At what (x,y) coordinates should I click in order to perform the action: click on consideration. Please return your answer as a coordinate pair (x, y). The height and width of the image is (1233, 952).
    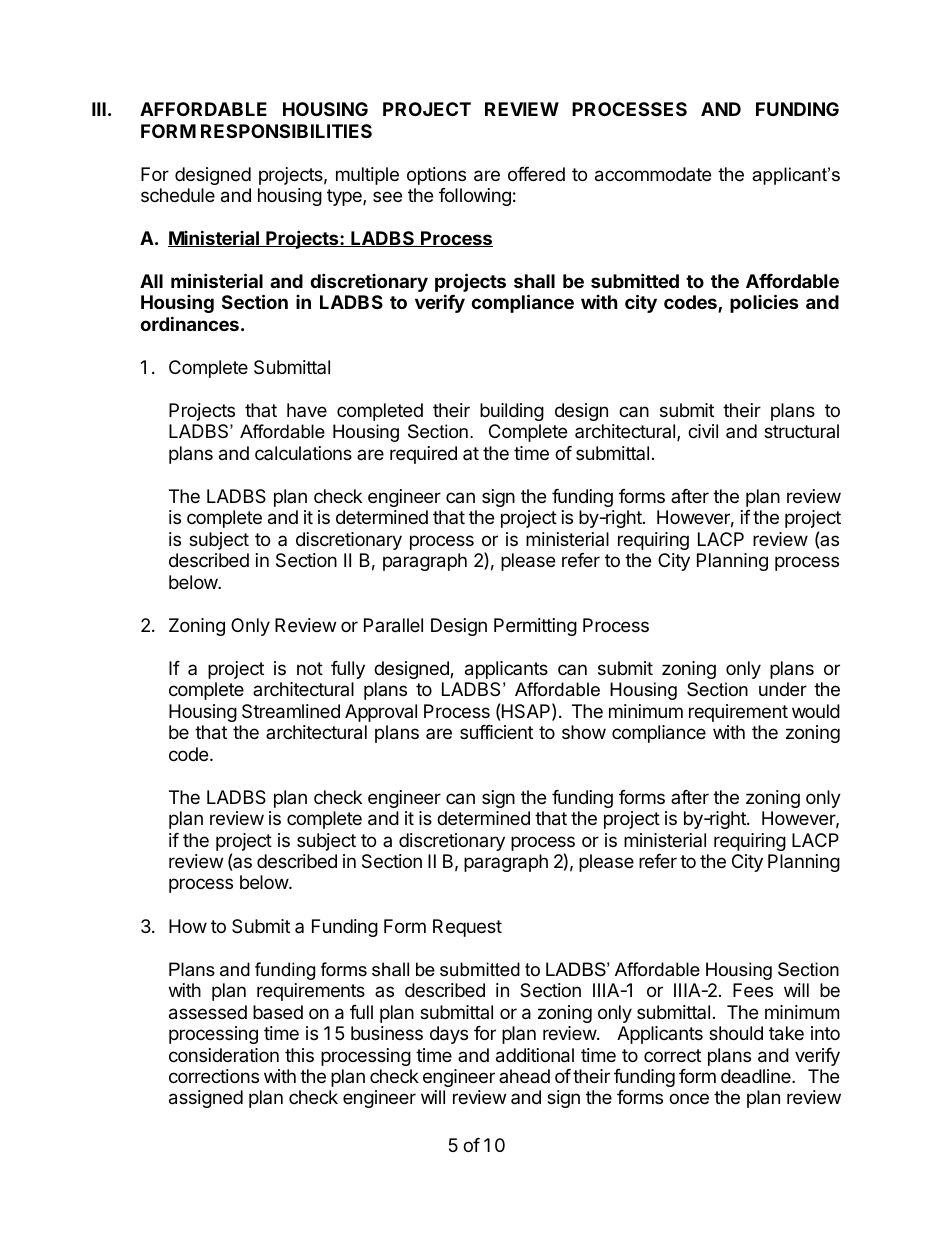
    Looking at the image, I should click on (224, 1055).
